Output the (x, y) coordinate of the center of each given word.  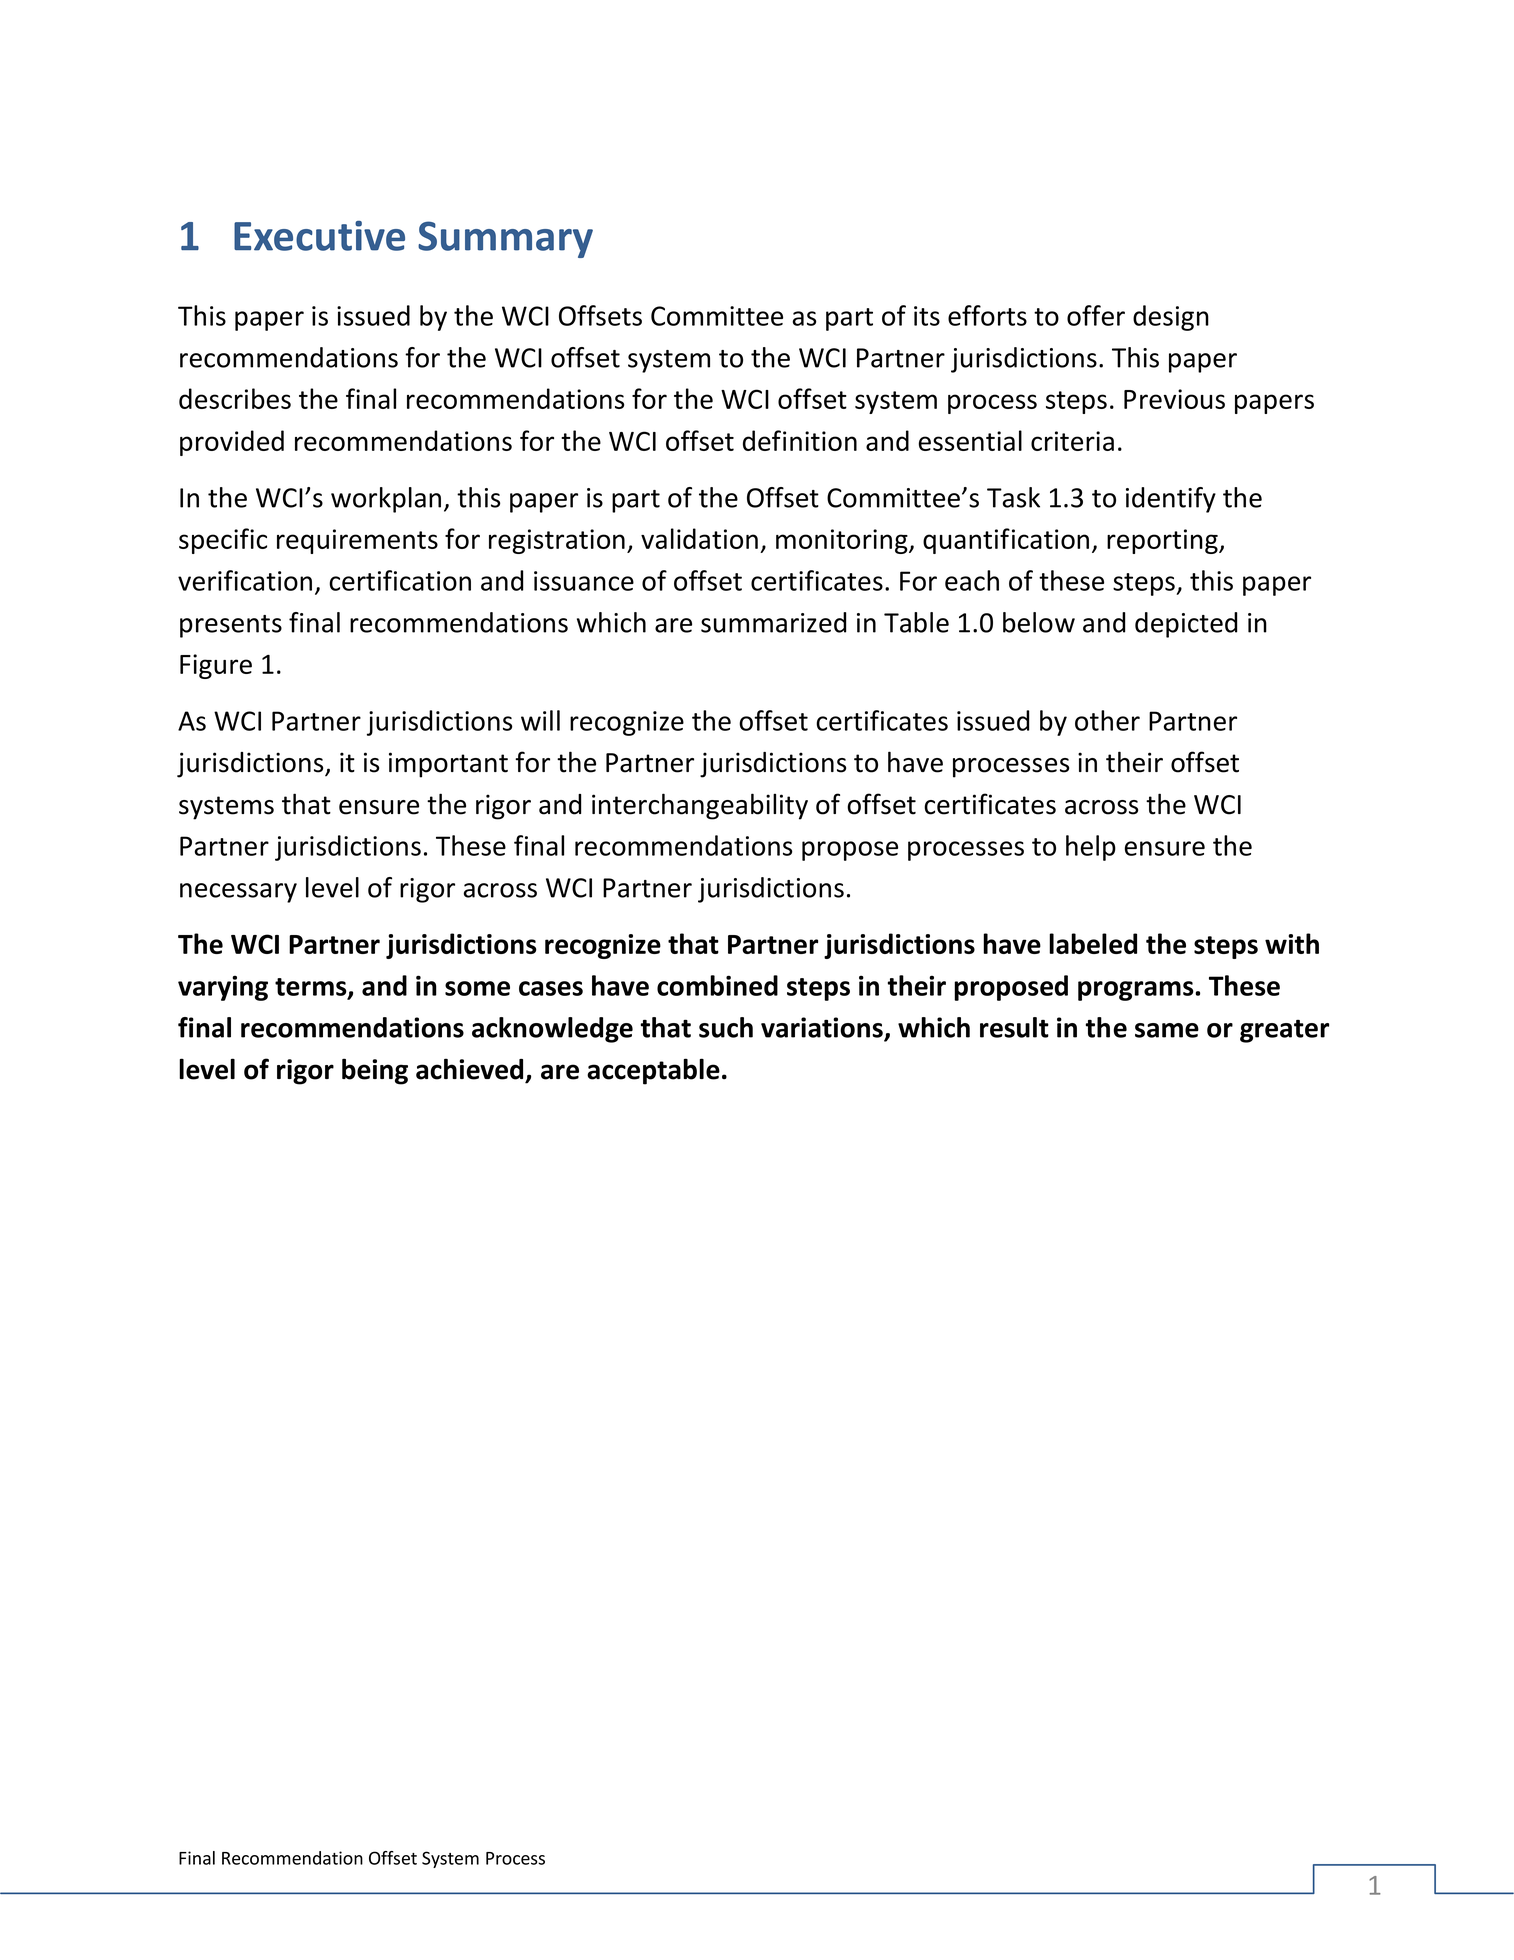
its (927, 316)
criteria (1072, 441)
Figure (216, 666)
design (1171, 318)
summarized (773, 622)
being (375, 1071)
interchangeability (700, 806)
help (1091, 848)
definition (800, 440)
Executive (319, 236)
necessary (238, 893)
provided (232, 443)
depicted (1186, 625)
